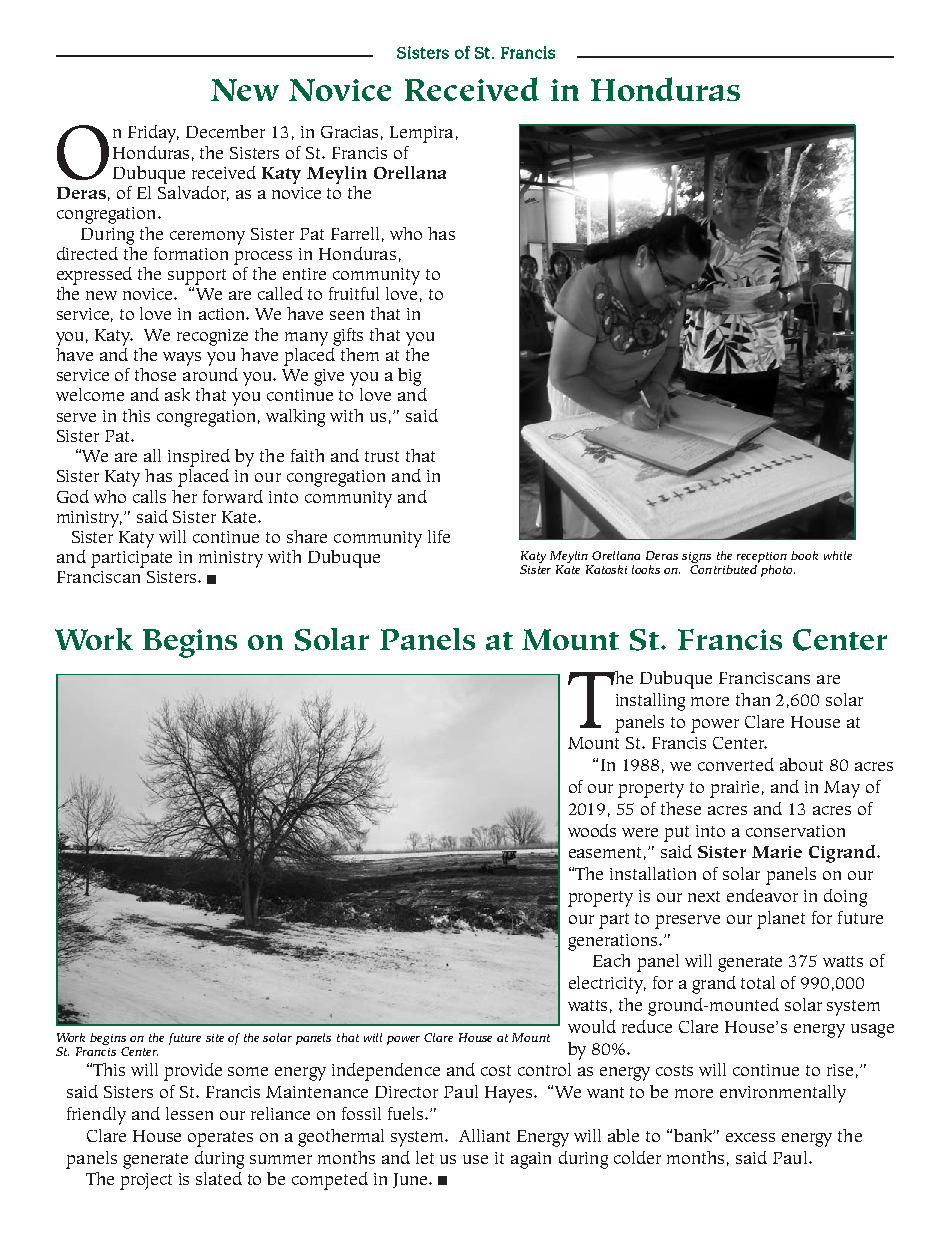 This image has width=952, height=1233. Describe the element at coordinates (439, 536) in the image. I see `life` at that location.
